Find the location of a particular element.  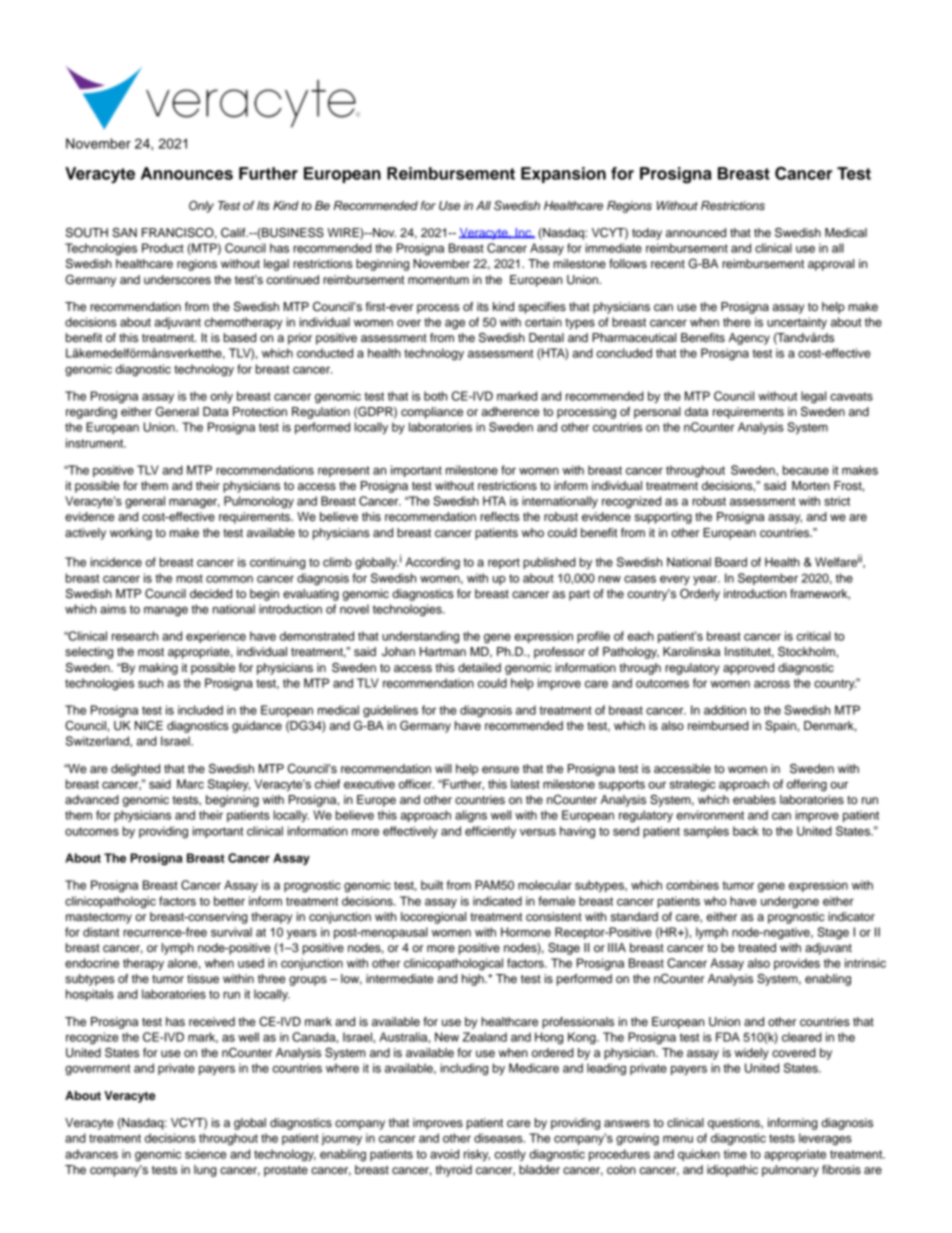

better is located at coordinates (229, 901).
